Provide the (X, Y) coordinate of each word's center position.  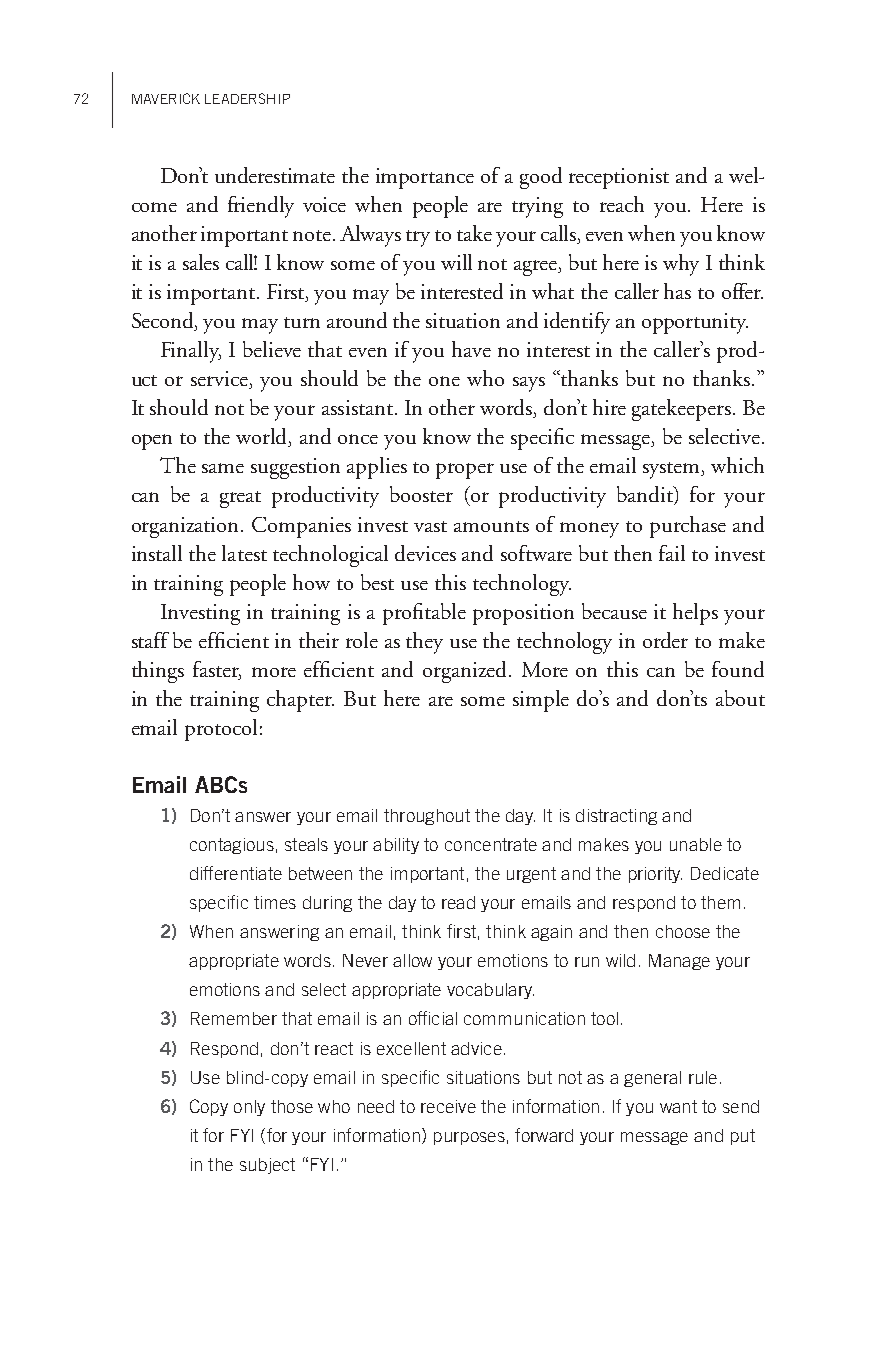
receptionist (619, 178)
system (673, 470)
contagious (232, 846)
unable (696, 844)
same (223, 468)
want (678, 1106)
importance (425, 178)
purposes (469, 1138)
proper (465, 471)
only (249, 1108)
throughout (427, 817)
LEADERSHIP (247, 98)
